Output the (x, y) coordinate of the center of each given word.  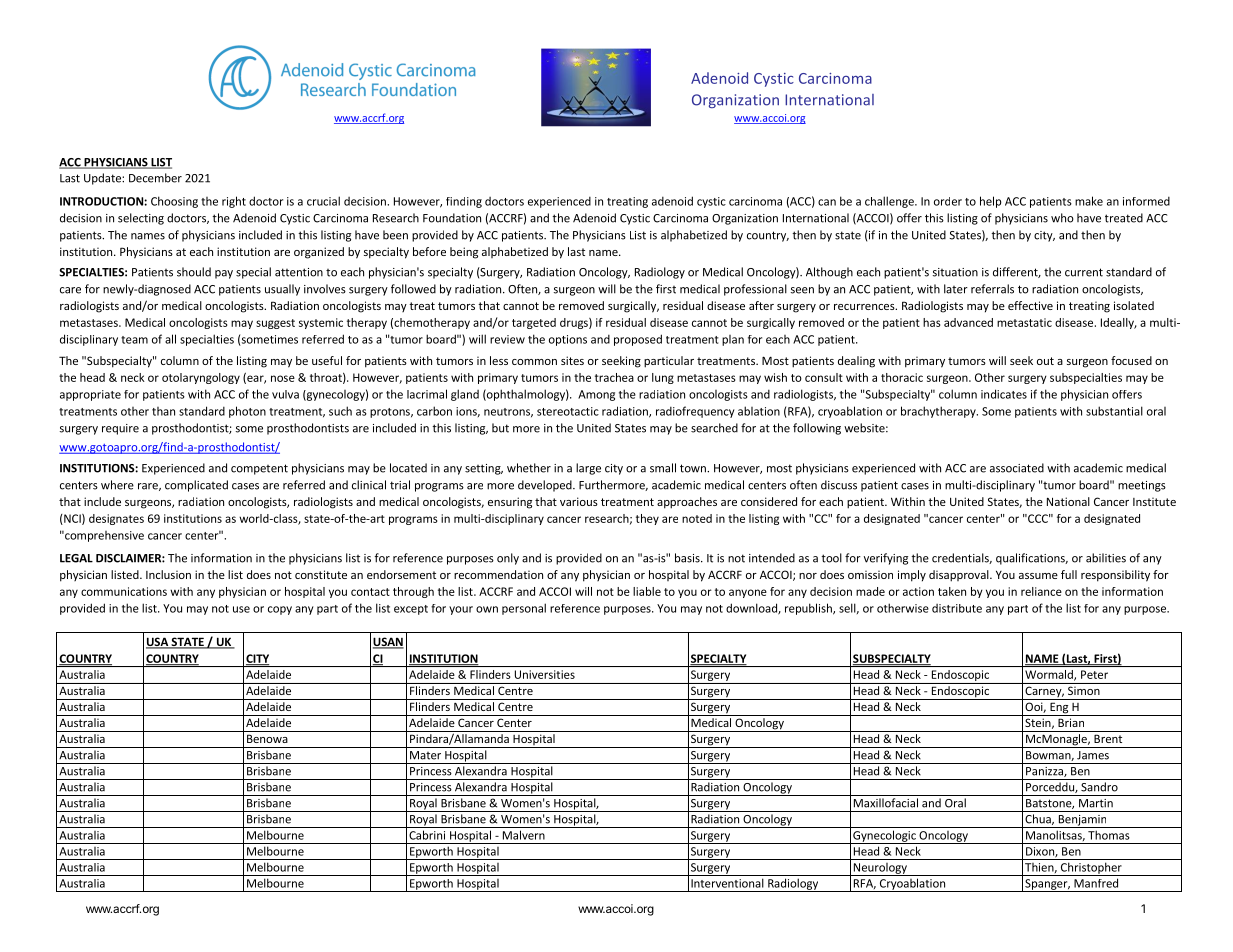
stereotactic (568, 411)
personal (524, 609)
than (163, 411)
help (991, 202)
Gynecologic (884, 837)
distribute (957, 608)
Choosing (174, 202)
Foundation (452, 218)
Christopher (1091, 869)
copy (280, 610)
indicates (1004, 394)
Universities (545, 674)
